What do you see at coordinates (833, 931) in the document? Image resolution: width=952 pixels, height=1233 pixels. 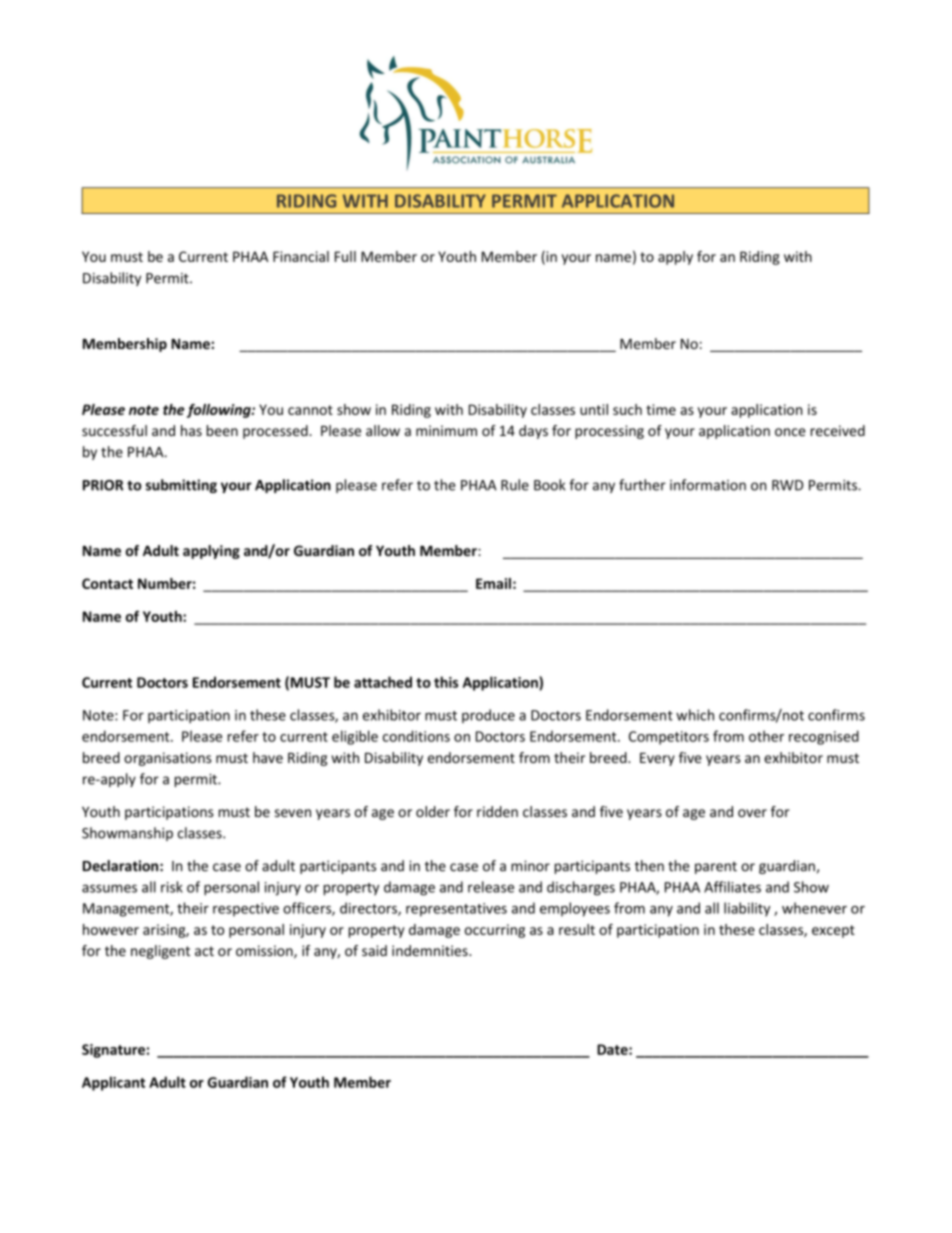 I see `except` at bounding box center [833, 931].
